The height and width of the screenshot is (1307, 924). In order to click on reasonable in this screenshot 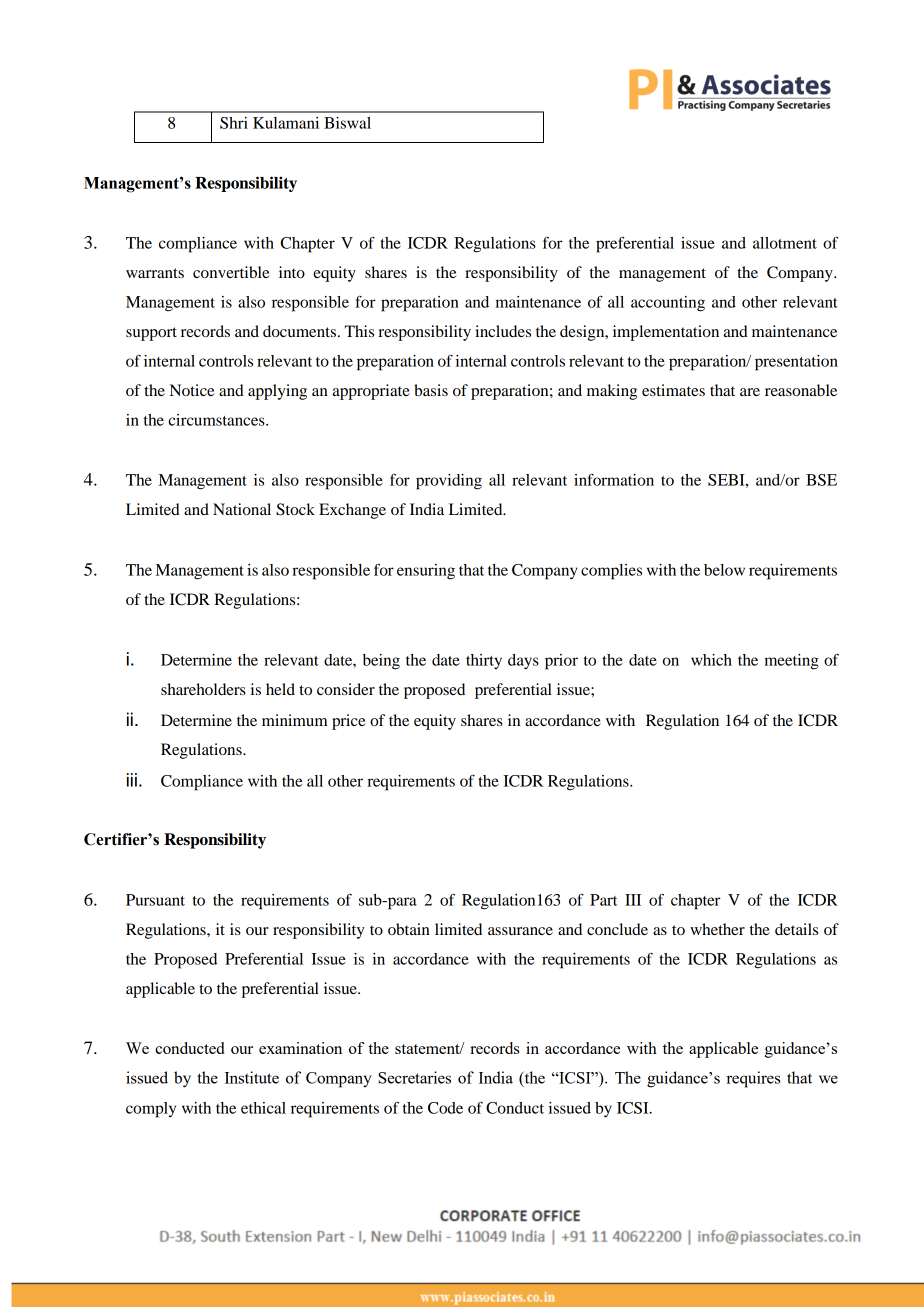, I will do `click(801, 390)`.
